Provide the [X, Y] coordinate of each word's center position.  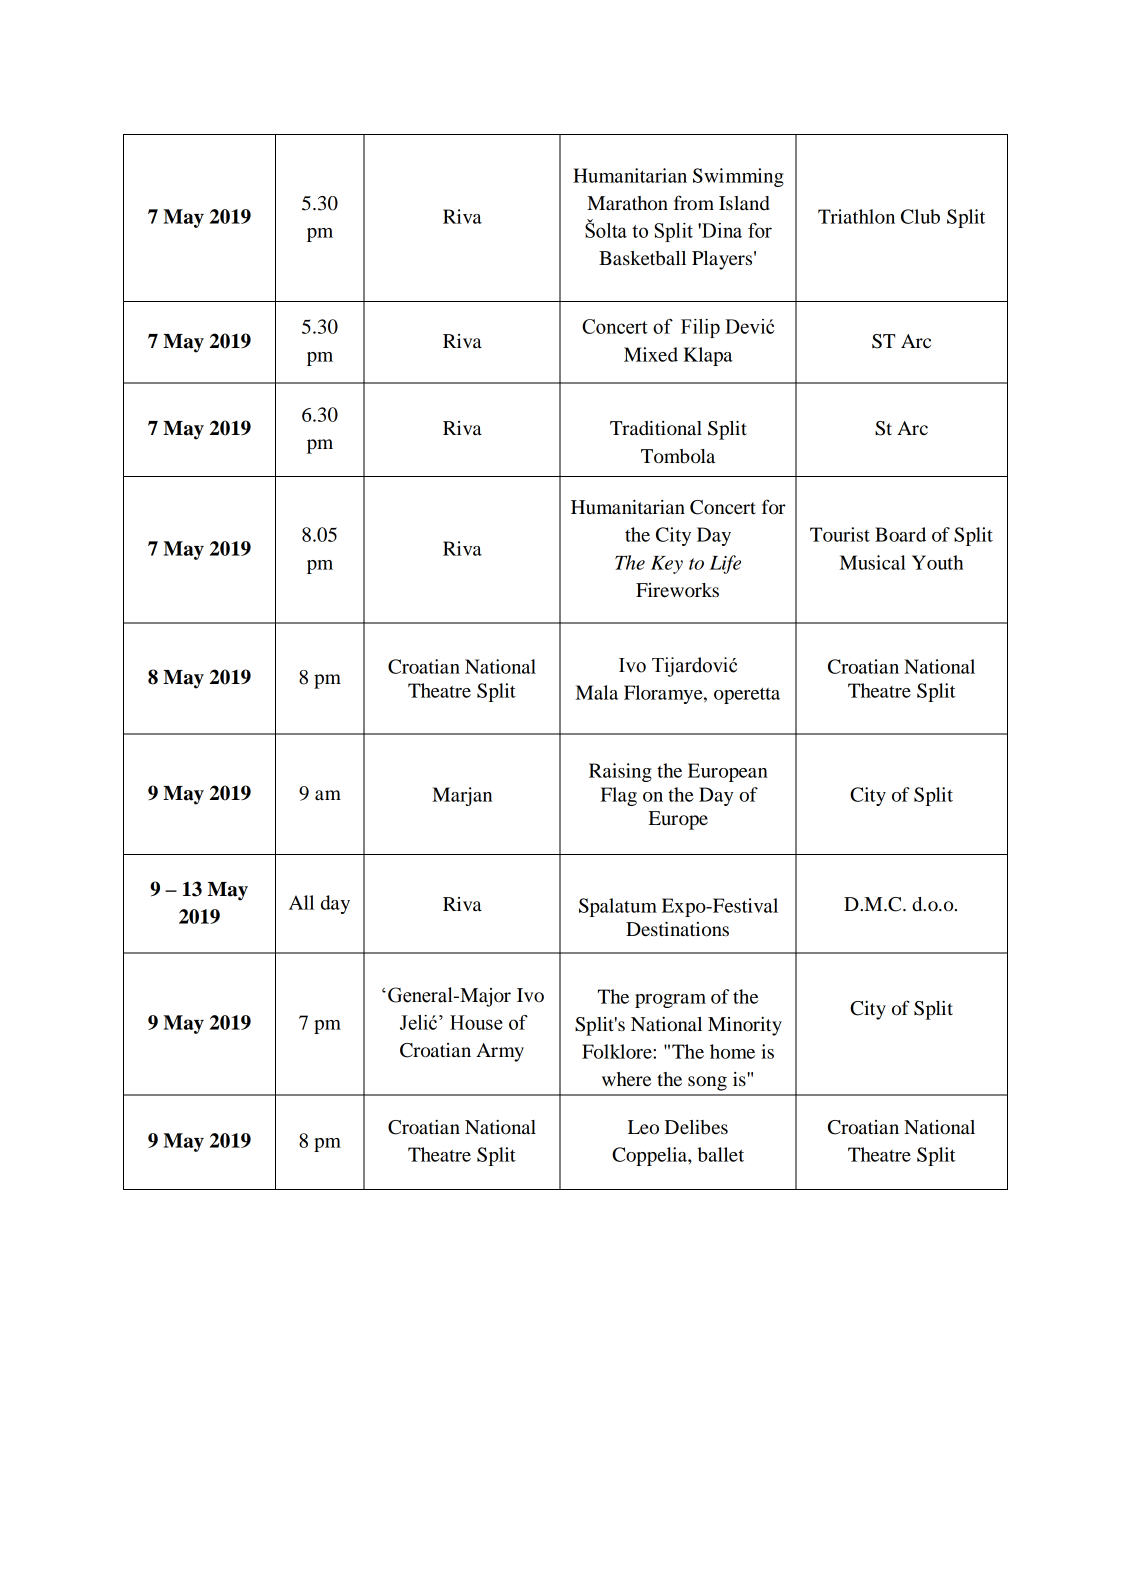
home [732, 1051]
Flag [619, 796]
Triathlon [856, 216]
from [694, 202]
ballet [721, 1154]
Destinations [677, 929]
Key [667, 565]
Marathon [627, 203]
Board [900, 534]
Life [725, 564]
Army [500, 1052]
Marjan [462, 796]
